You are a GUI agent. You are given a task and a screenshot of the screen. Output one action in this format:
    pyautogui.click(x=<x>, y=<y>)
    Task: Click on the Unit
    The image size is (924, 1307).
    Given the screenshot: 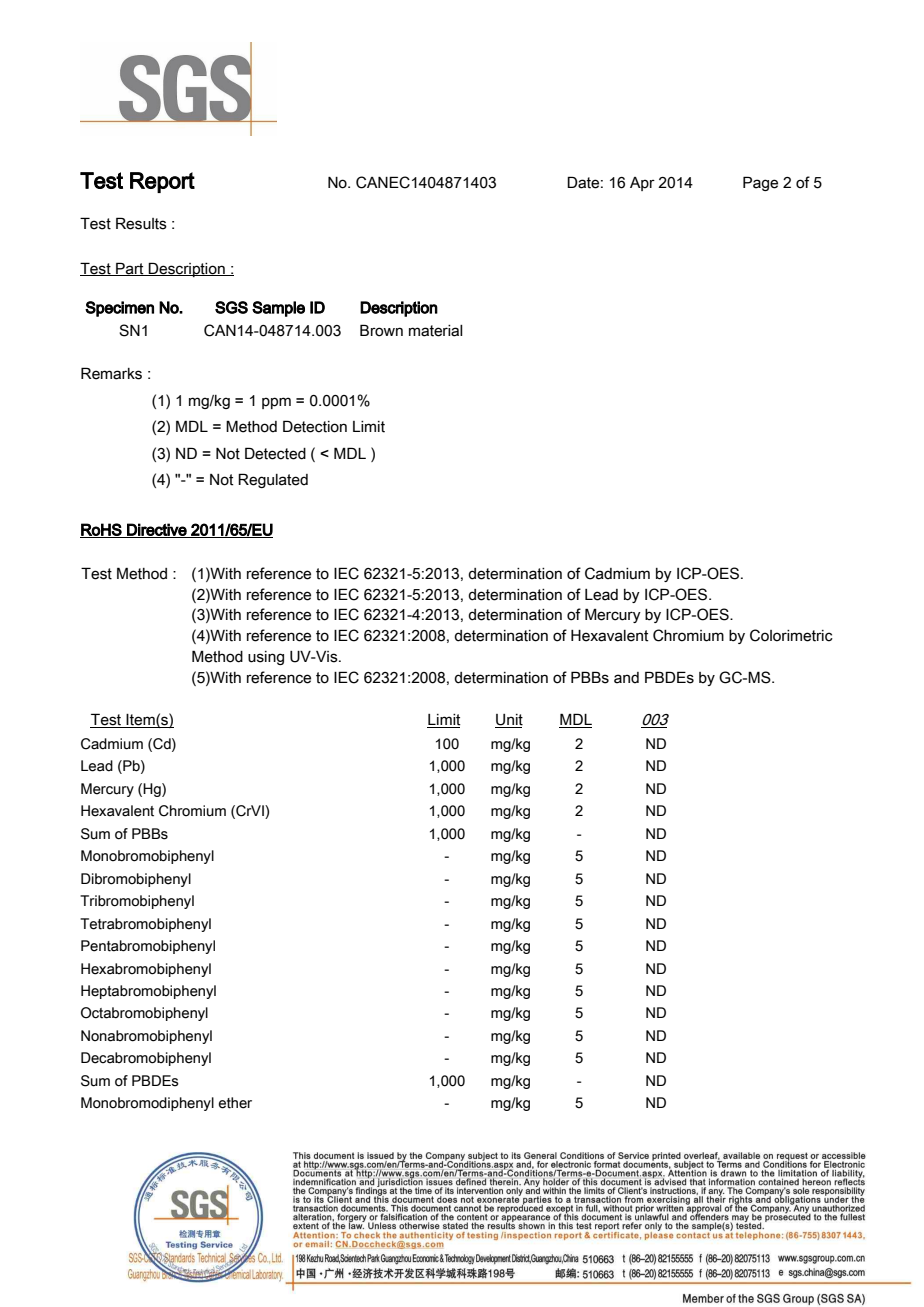 What is the action you would take?
    pyautogui.click(x=509, y=721)
